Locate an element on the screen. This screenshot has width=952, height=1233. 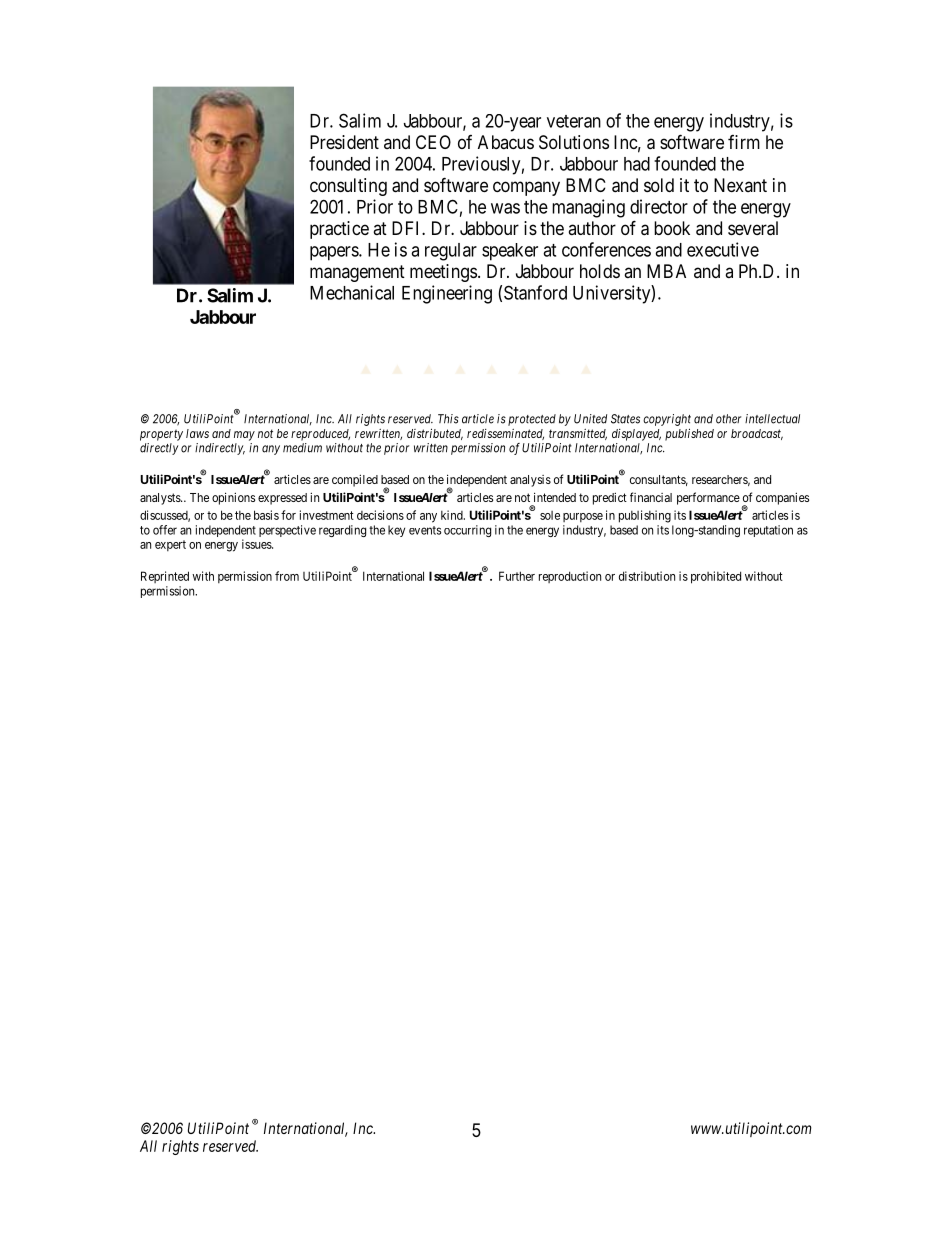
meetings is located at coordinates (443, 273).
